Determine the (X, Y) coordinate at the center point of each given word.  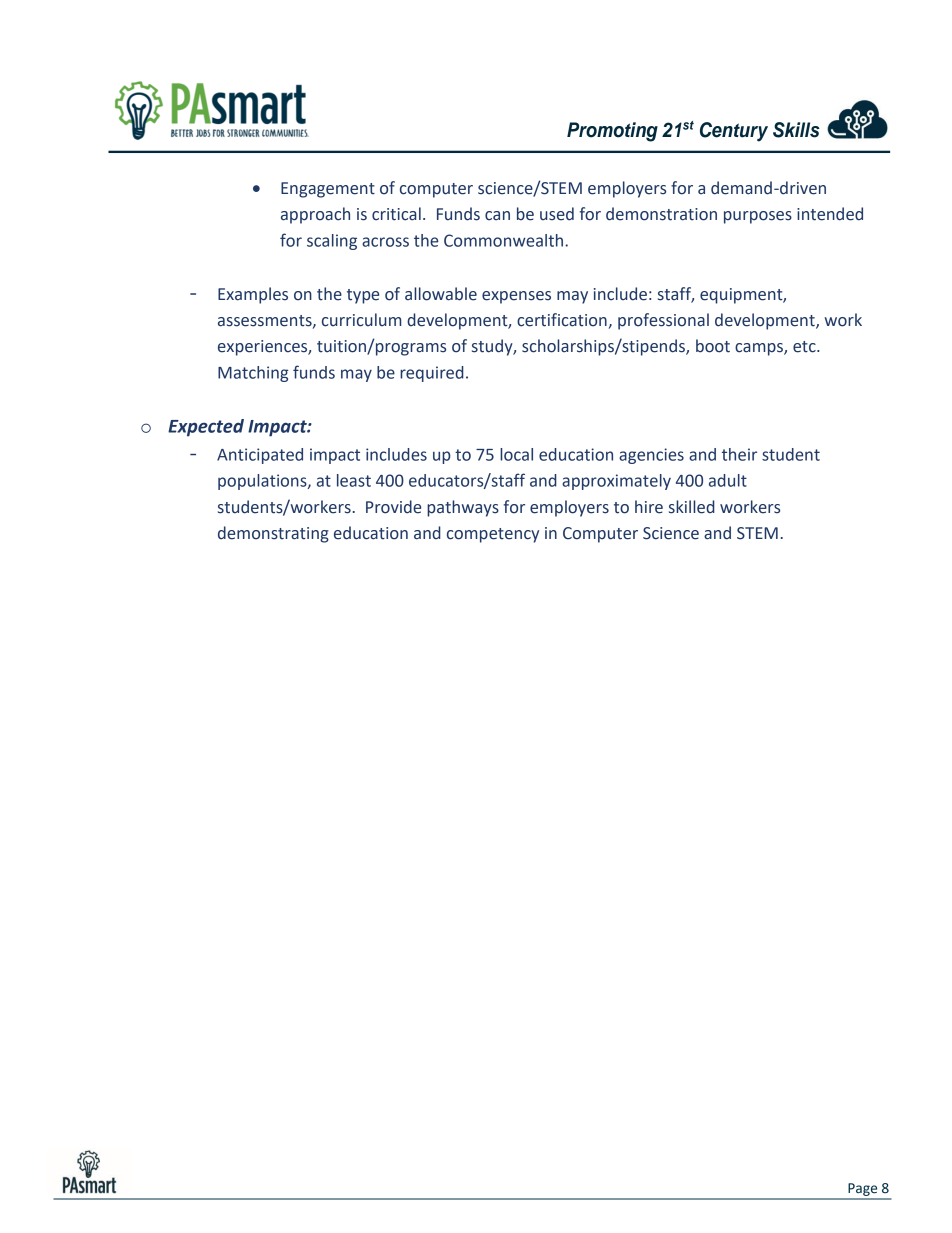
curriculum (361, 320)
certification (562, 320)
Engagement (328, 190)
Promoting (612, 132)
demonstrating (273, 534)
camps (760, 349)
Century (734, 132)
